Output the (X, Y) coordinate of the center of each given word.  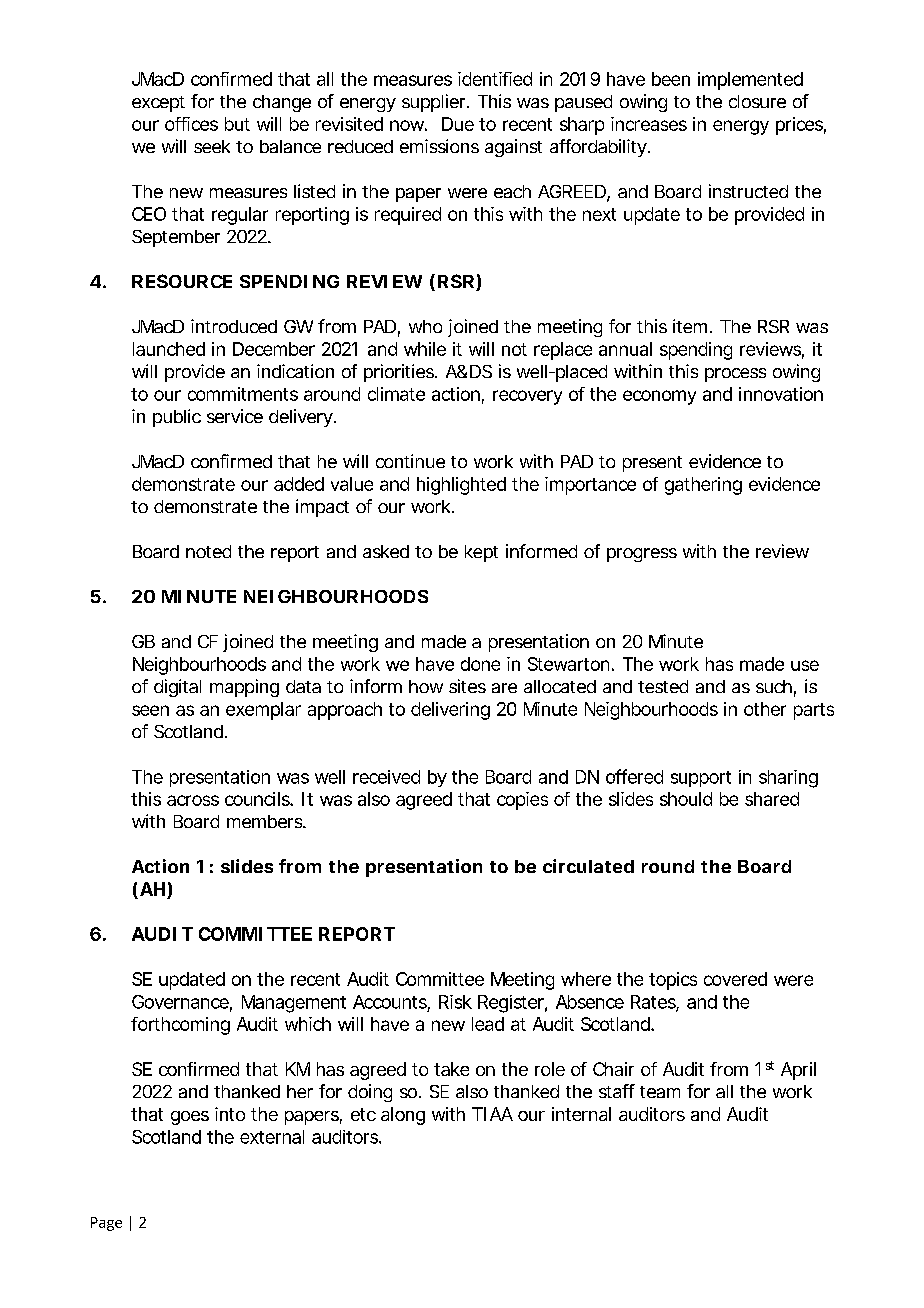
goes (190, 1118)
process (735, 375)
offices (191, 124)
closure (757, 101)
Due (458, 124)
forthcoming (180, 1026)
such (774, 686)
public (177, 418)
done (480, 664)
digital (177, 688)
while (425, 349)
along (403, 1116)
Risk (455, 1002)
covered (735, 979)
